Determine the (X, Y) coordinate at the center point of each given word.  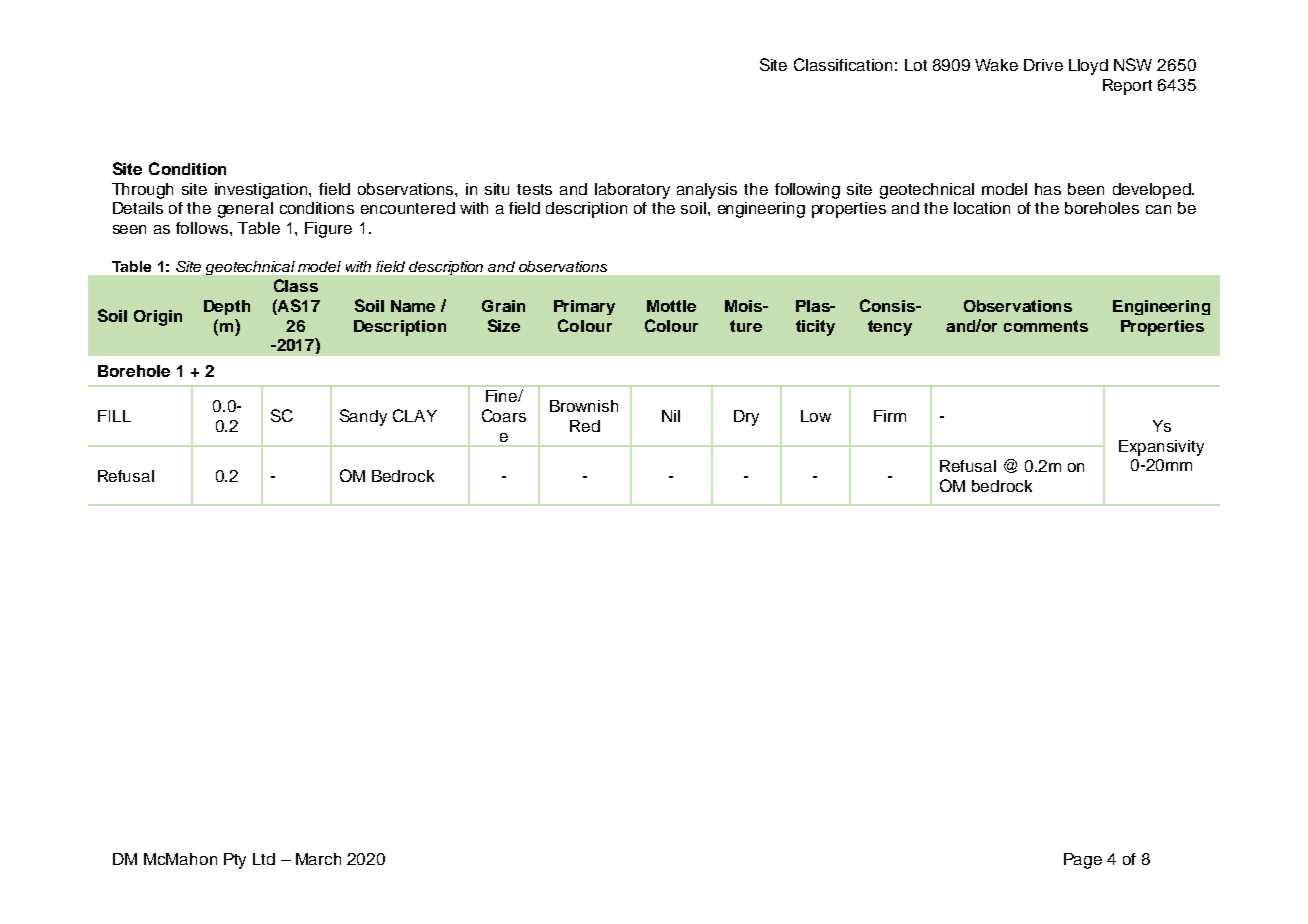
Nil (671, 416)
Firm (890, 416)
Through (142, 191)
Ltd (264, 859)
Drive (1043, 65)
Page (1083, 861)
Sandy (363, 417)
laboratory (632, 191)
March (318, 859)
